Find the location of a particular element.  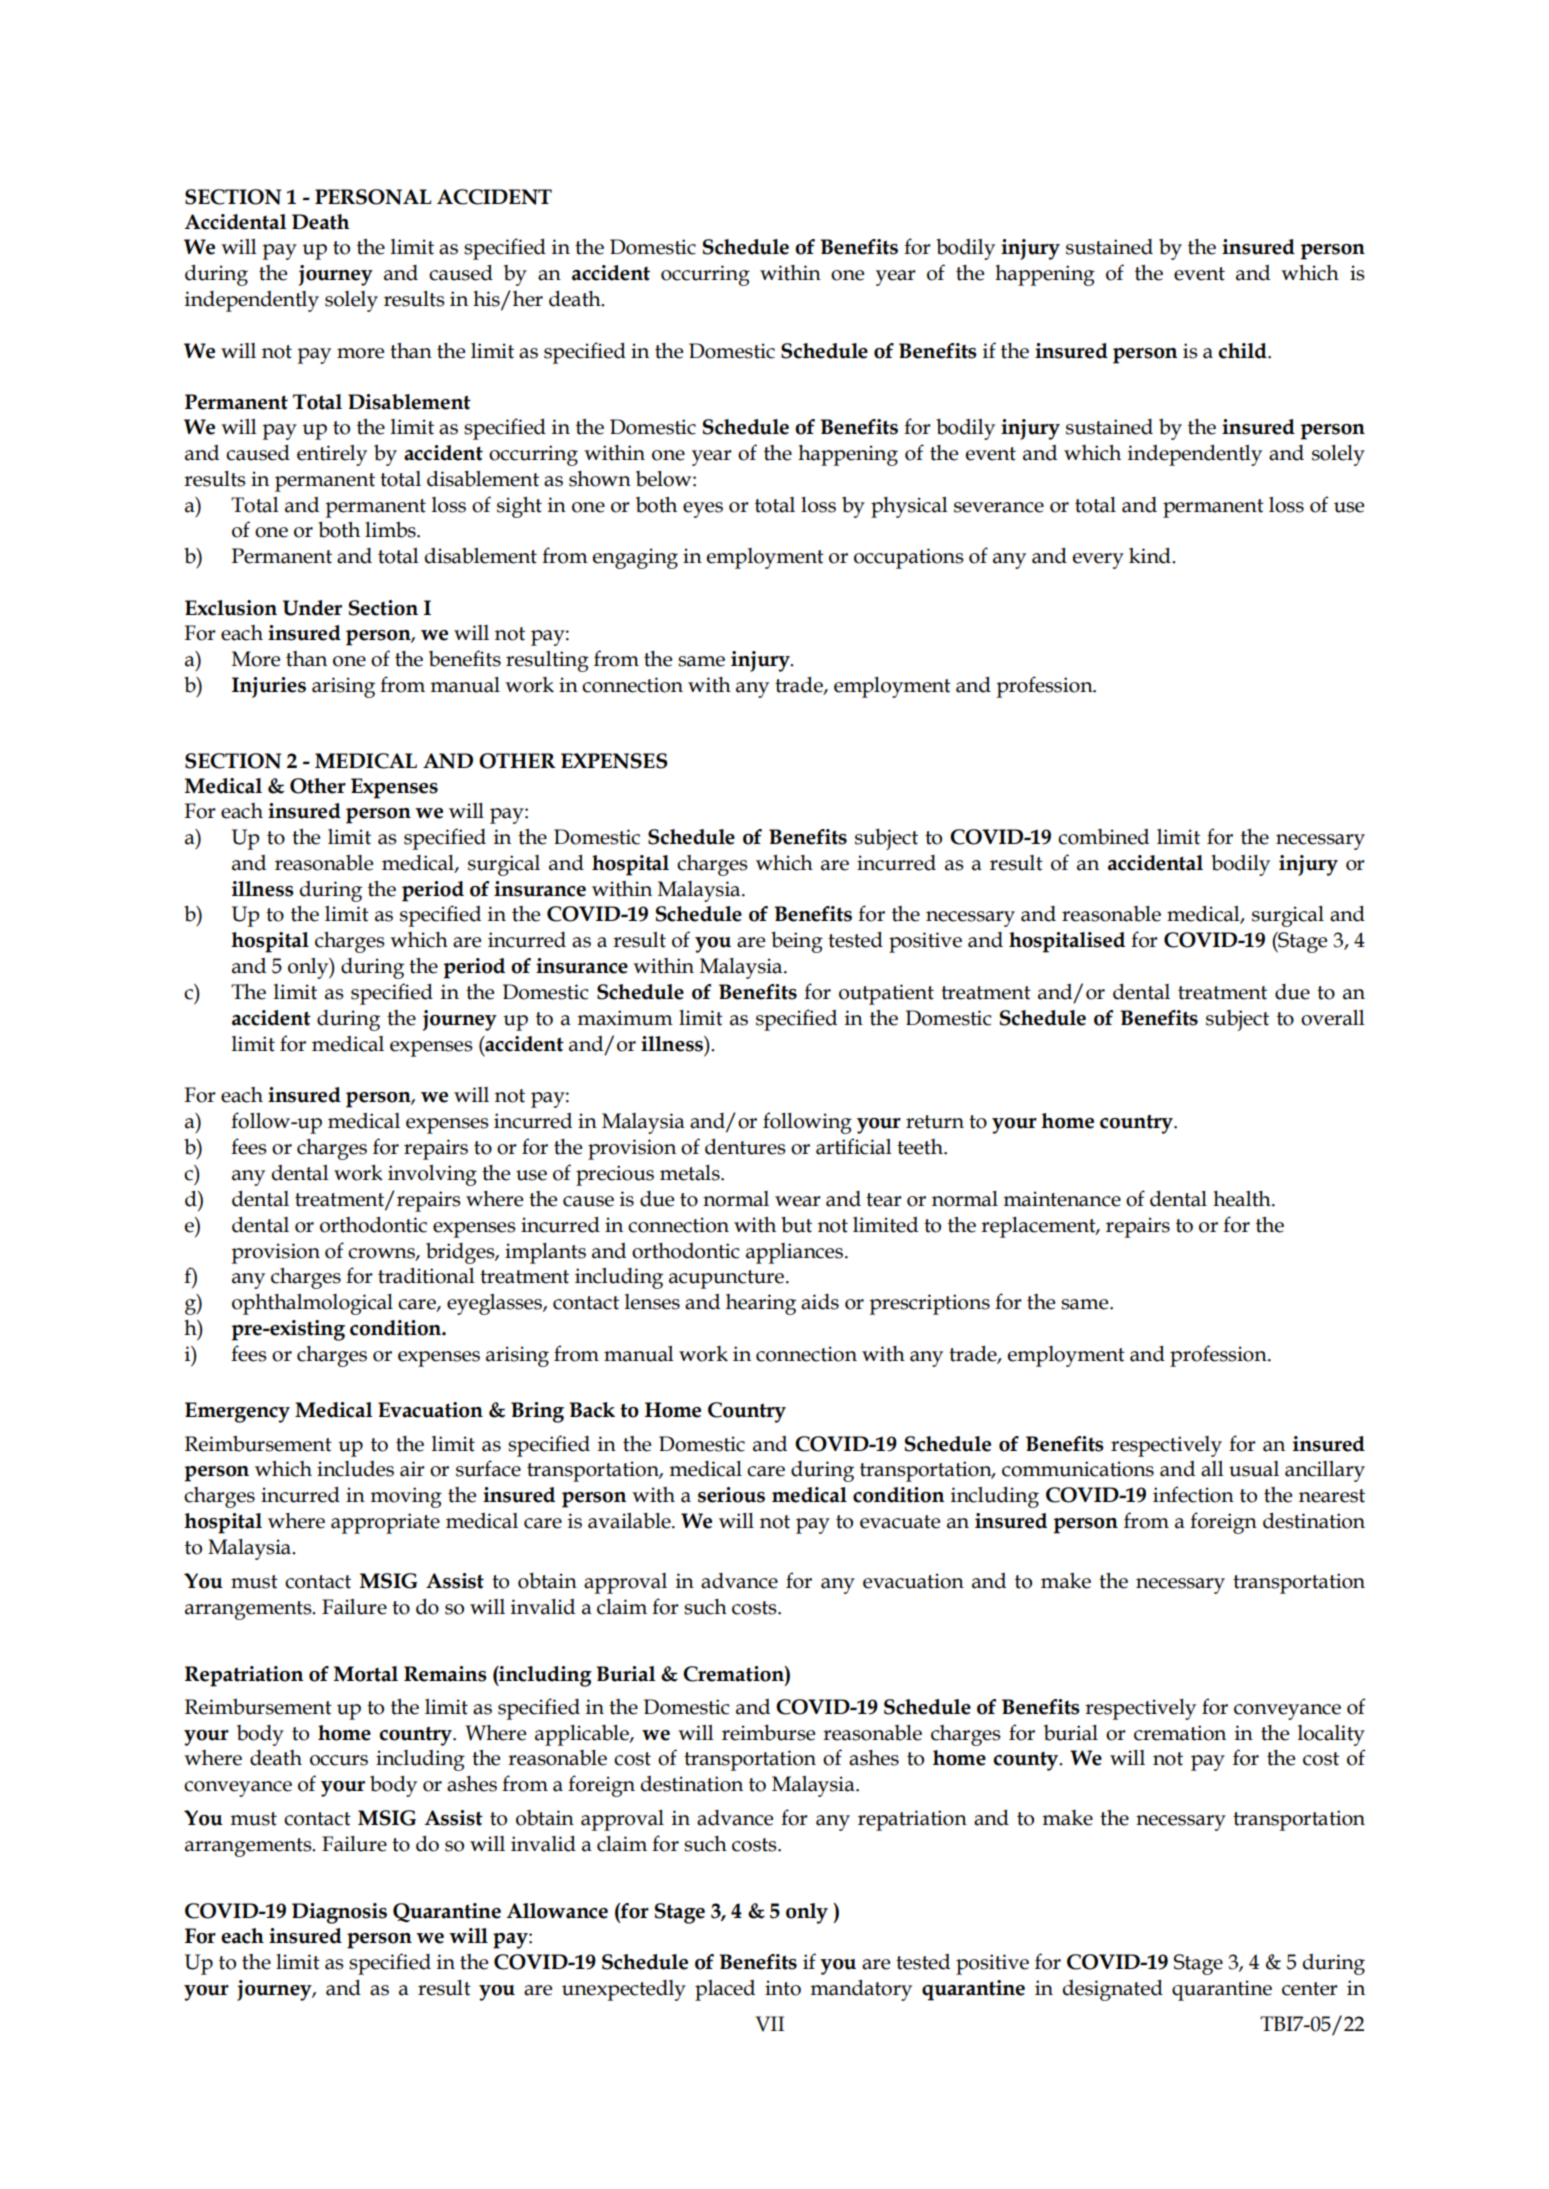

eyes is located at coordinates (703, 510).
